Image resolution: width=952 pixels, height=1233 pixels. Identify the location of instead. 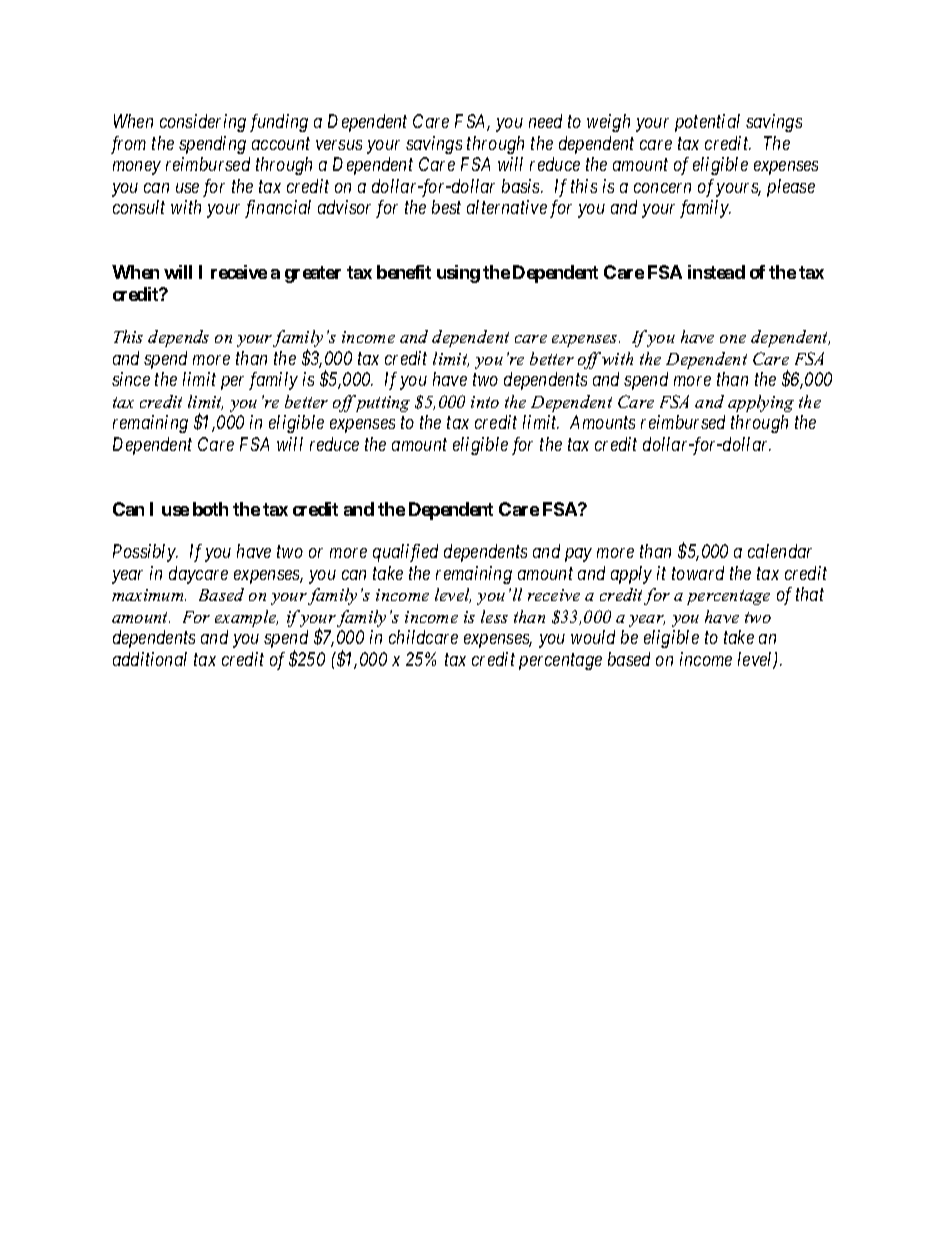
(716, 272).
